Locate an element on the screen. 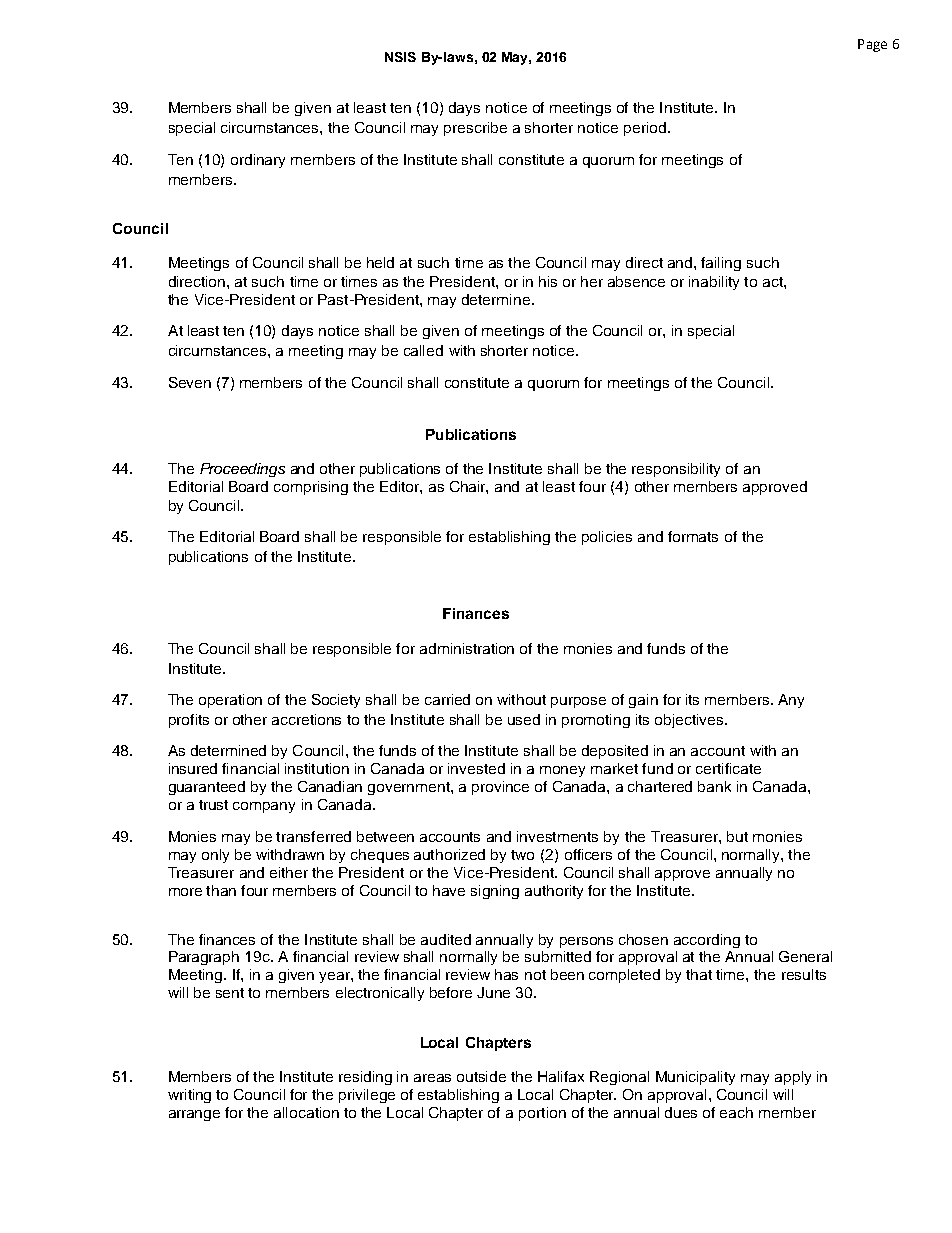 This screenshot has width=952, height=1233. allocation is located at coordinates (306, 1112).
